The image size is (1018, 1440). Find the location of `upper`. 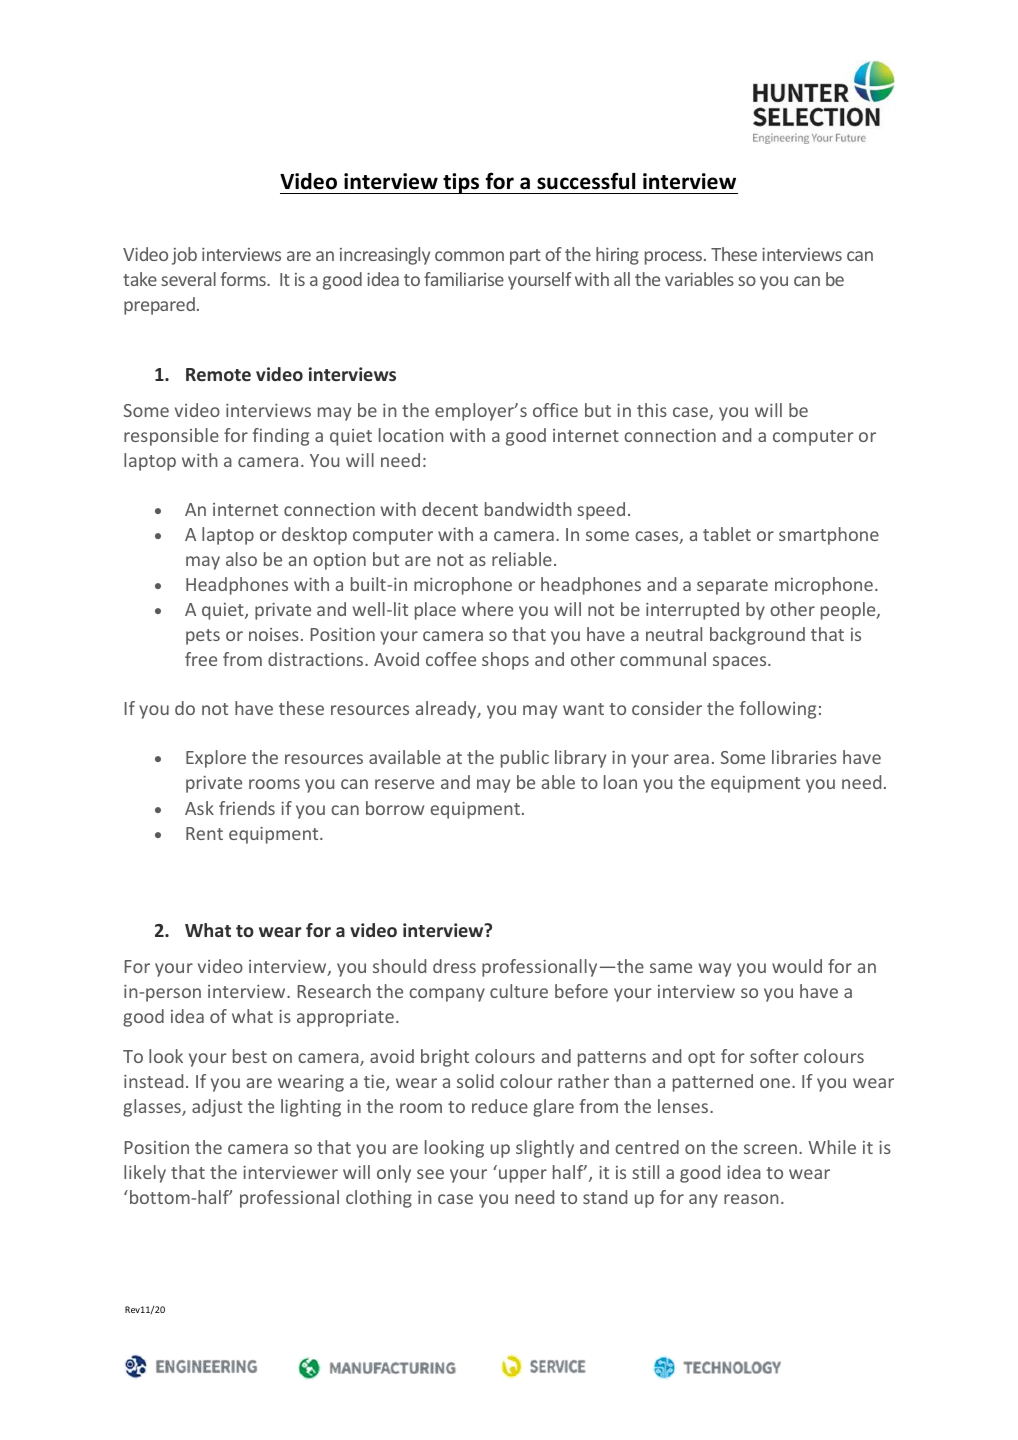

upper is located at coordinates (523, 1176).
